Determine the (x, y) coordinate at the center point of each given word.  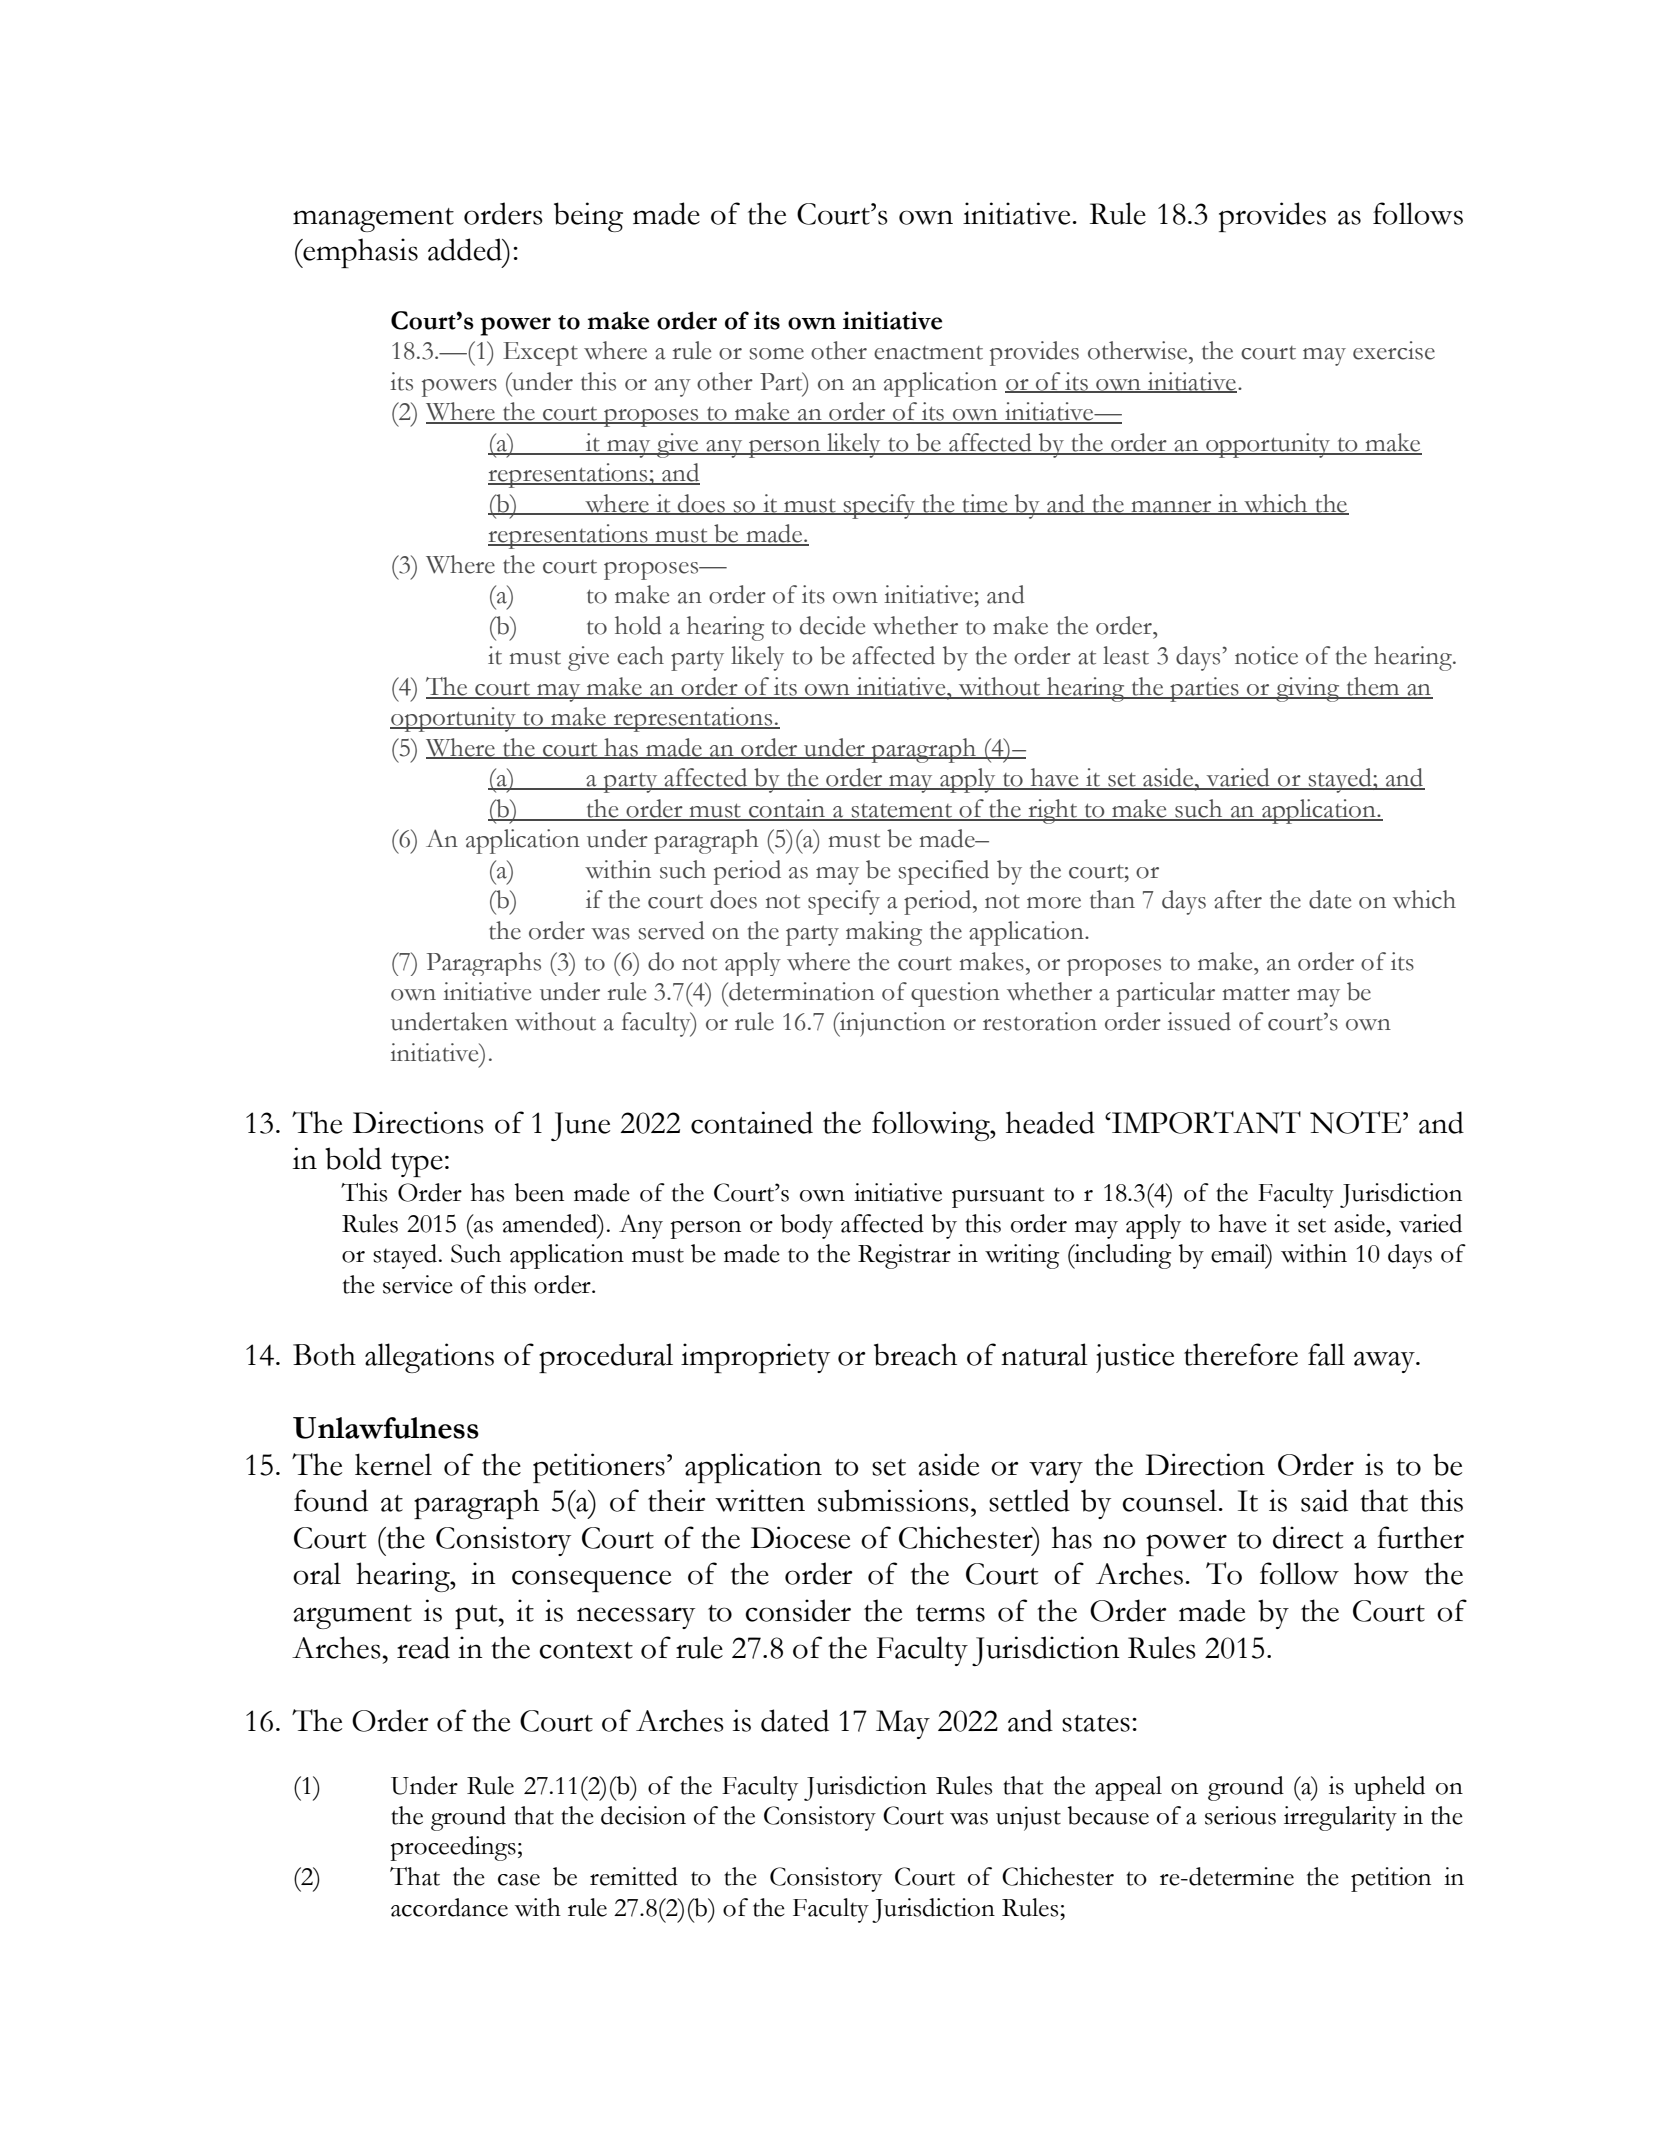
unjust (1028, 1818)
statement (902, 812)
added (466, 249)
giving (1308, 689)
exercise (1394, 350)
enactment (928, 353)
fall (1326, 1354)
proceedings (453, 1848)
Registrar (904, 1256)
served (672, 930)
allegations (429, 1358)
